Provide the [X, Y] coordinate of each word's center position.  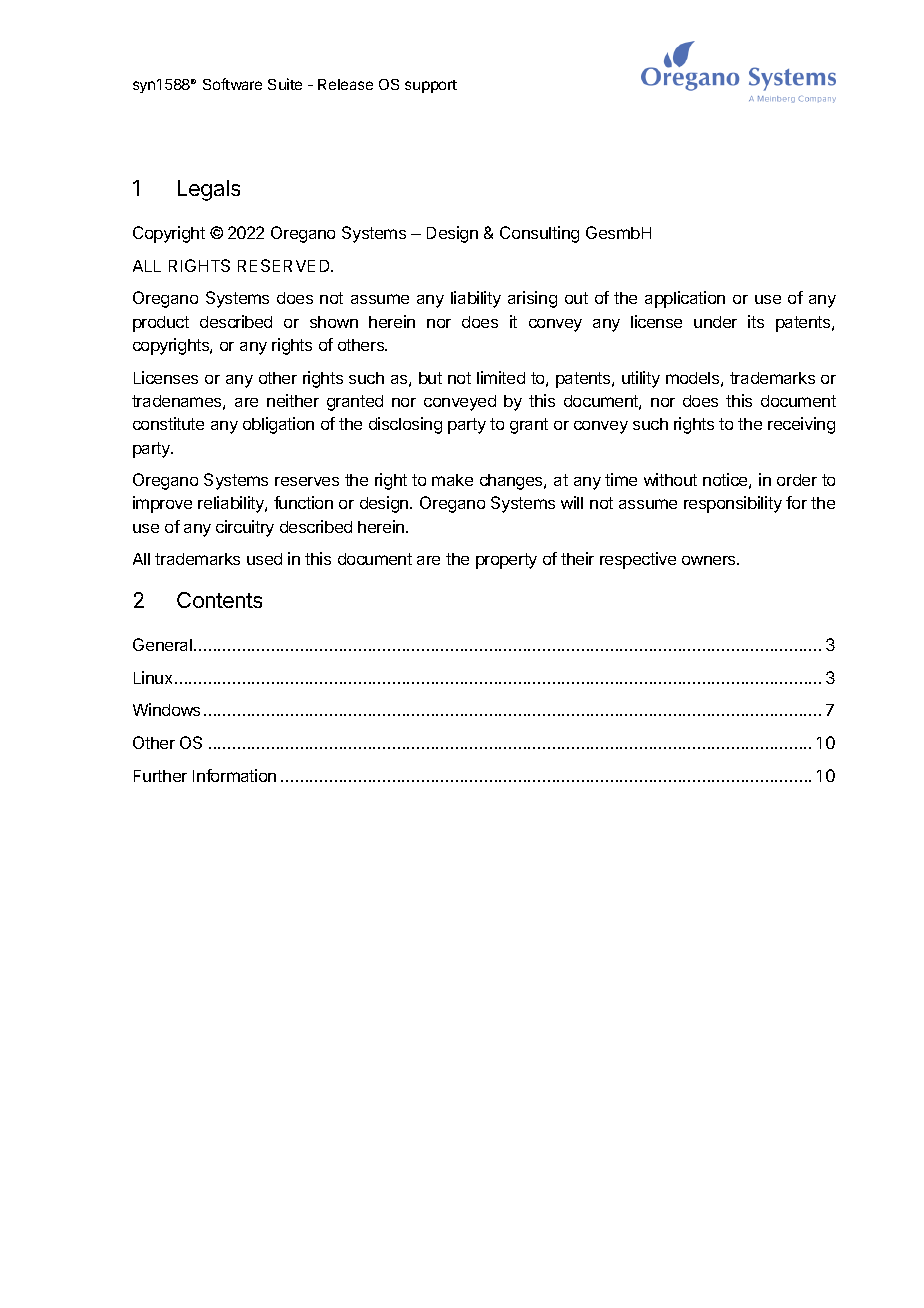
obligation [278, 425]
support [431, 86]
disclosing [405, 425]
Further [160, 776]
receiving [801, 425]
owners [710, 560]
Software [232, 84]
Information [234, 775]
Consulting [539, 234]
